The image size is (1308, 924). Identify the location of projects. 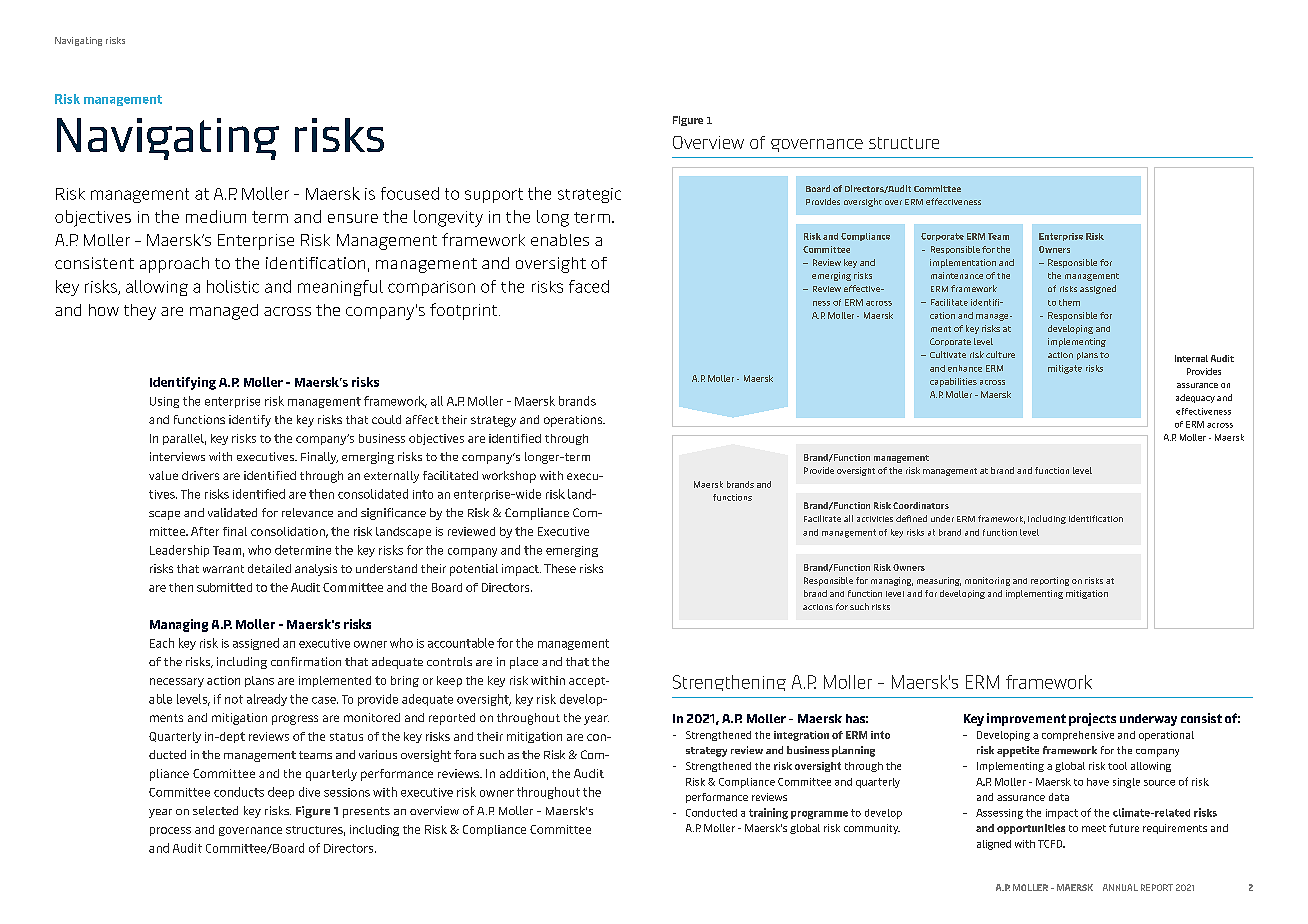
(1092, 719).
